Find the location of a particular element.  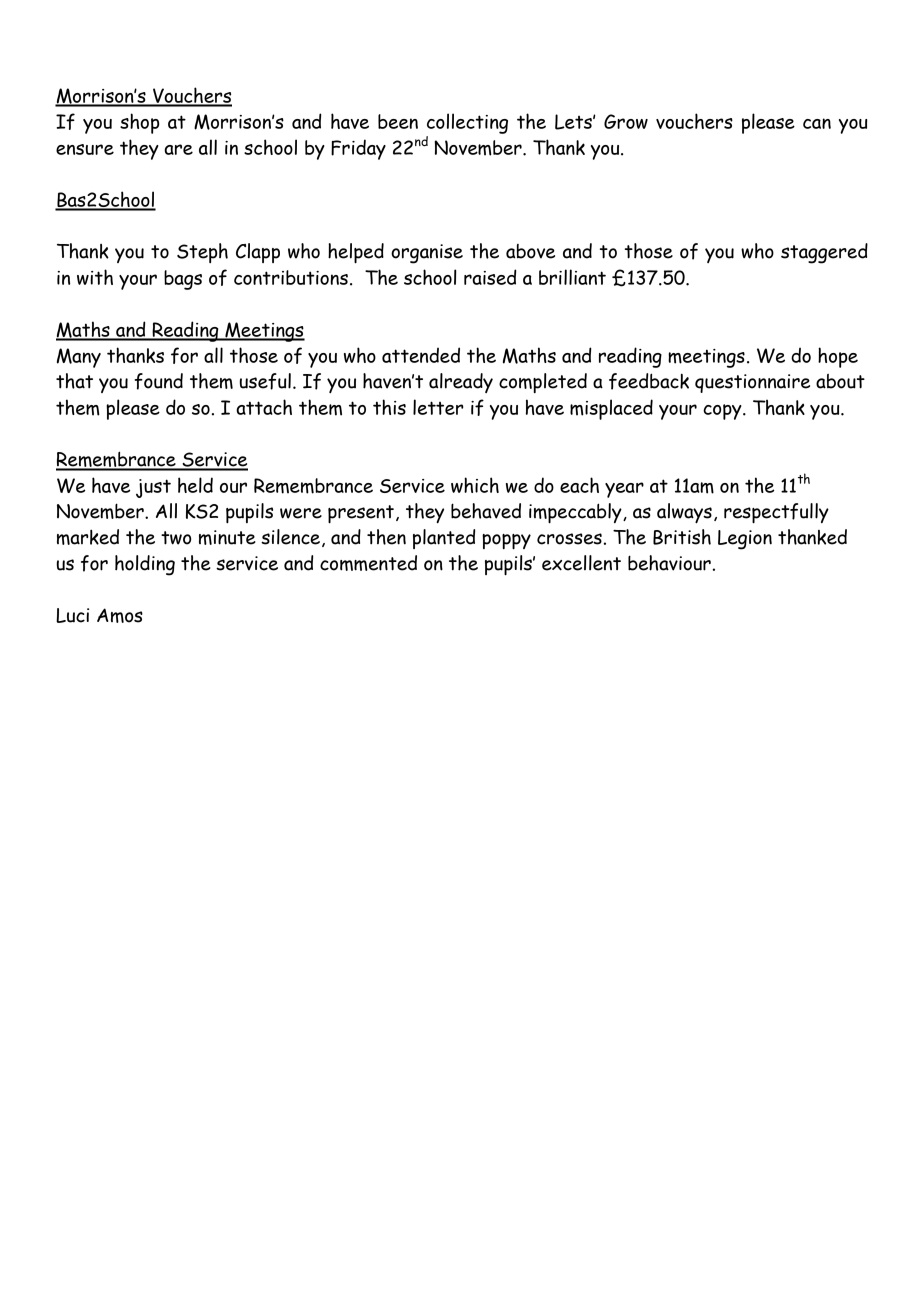

collecting is located at coordinates (467, 123).
